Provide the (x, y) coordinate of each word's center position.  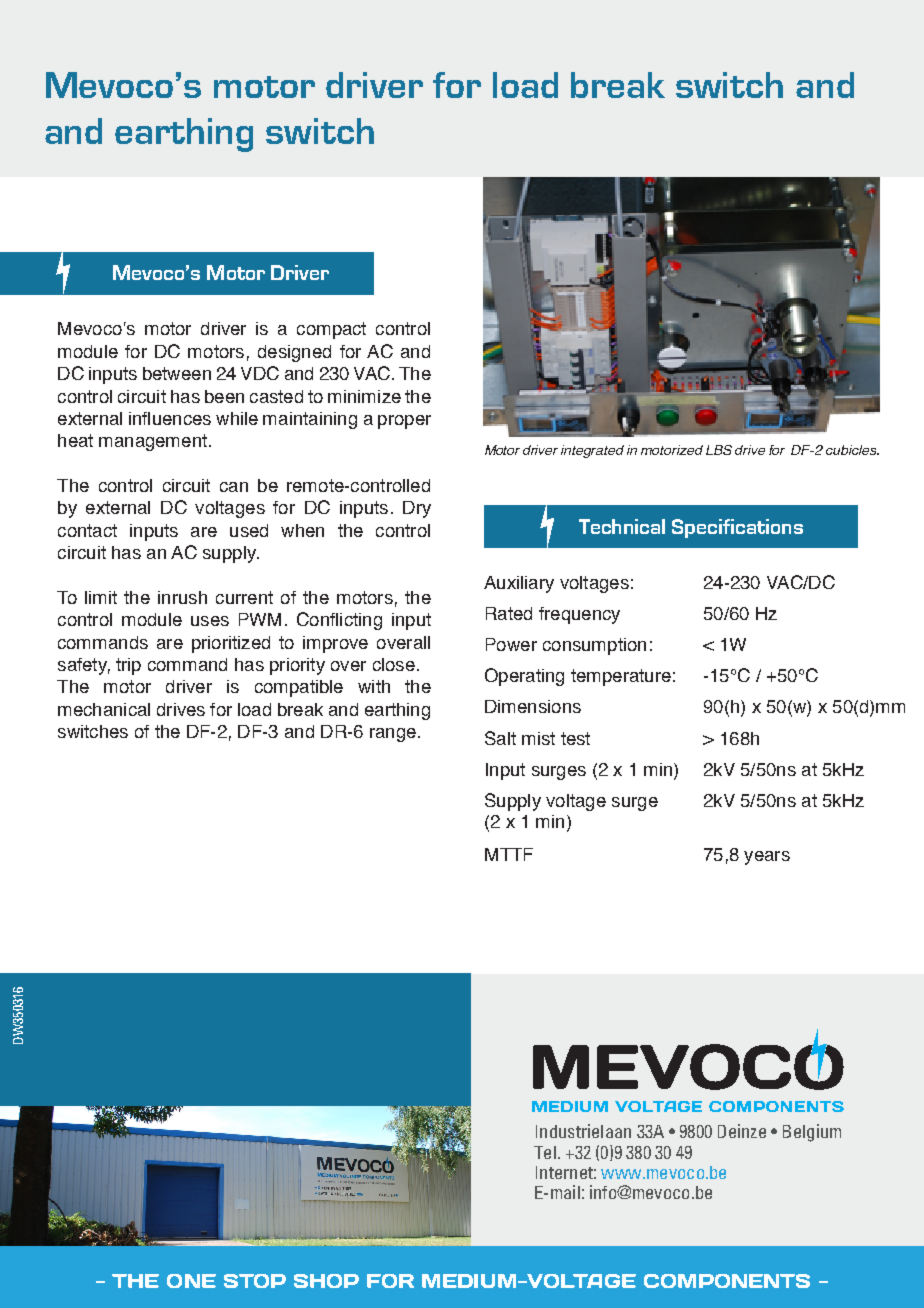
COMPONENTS (727, 1281)
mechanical (104, 709)
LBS (719, 450)
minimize (364, 396)
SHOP (326, 1281)
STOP (255, 1281)
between (177, 373)
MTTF (509, 854)
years (767, 858)
